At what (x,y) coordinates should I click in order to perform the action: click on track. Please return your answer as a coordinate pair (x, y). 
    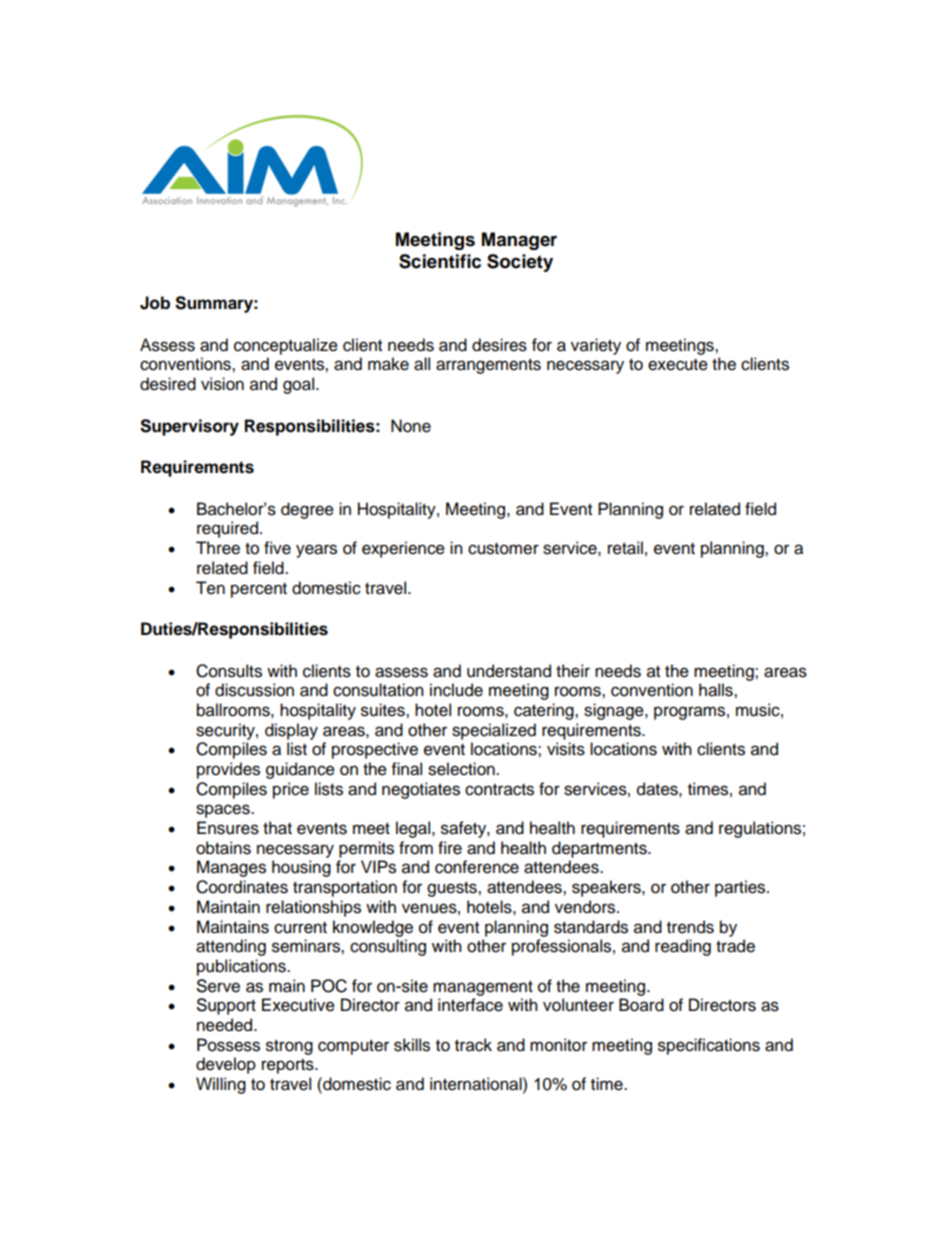
    Looking at the image, I should click on (473, 1045).
